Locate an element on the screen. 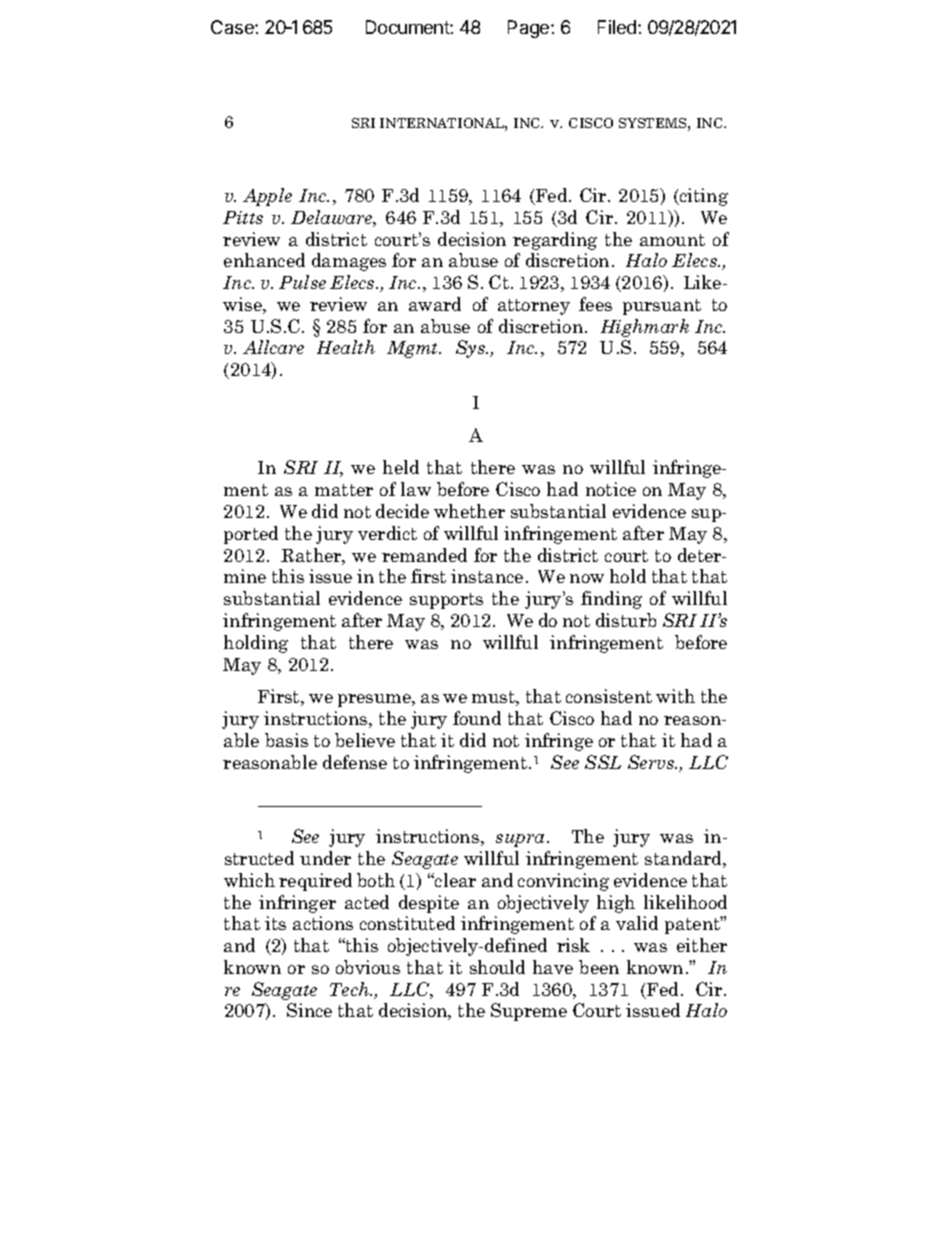  SSL is located at coordinates (603, 762).
